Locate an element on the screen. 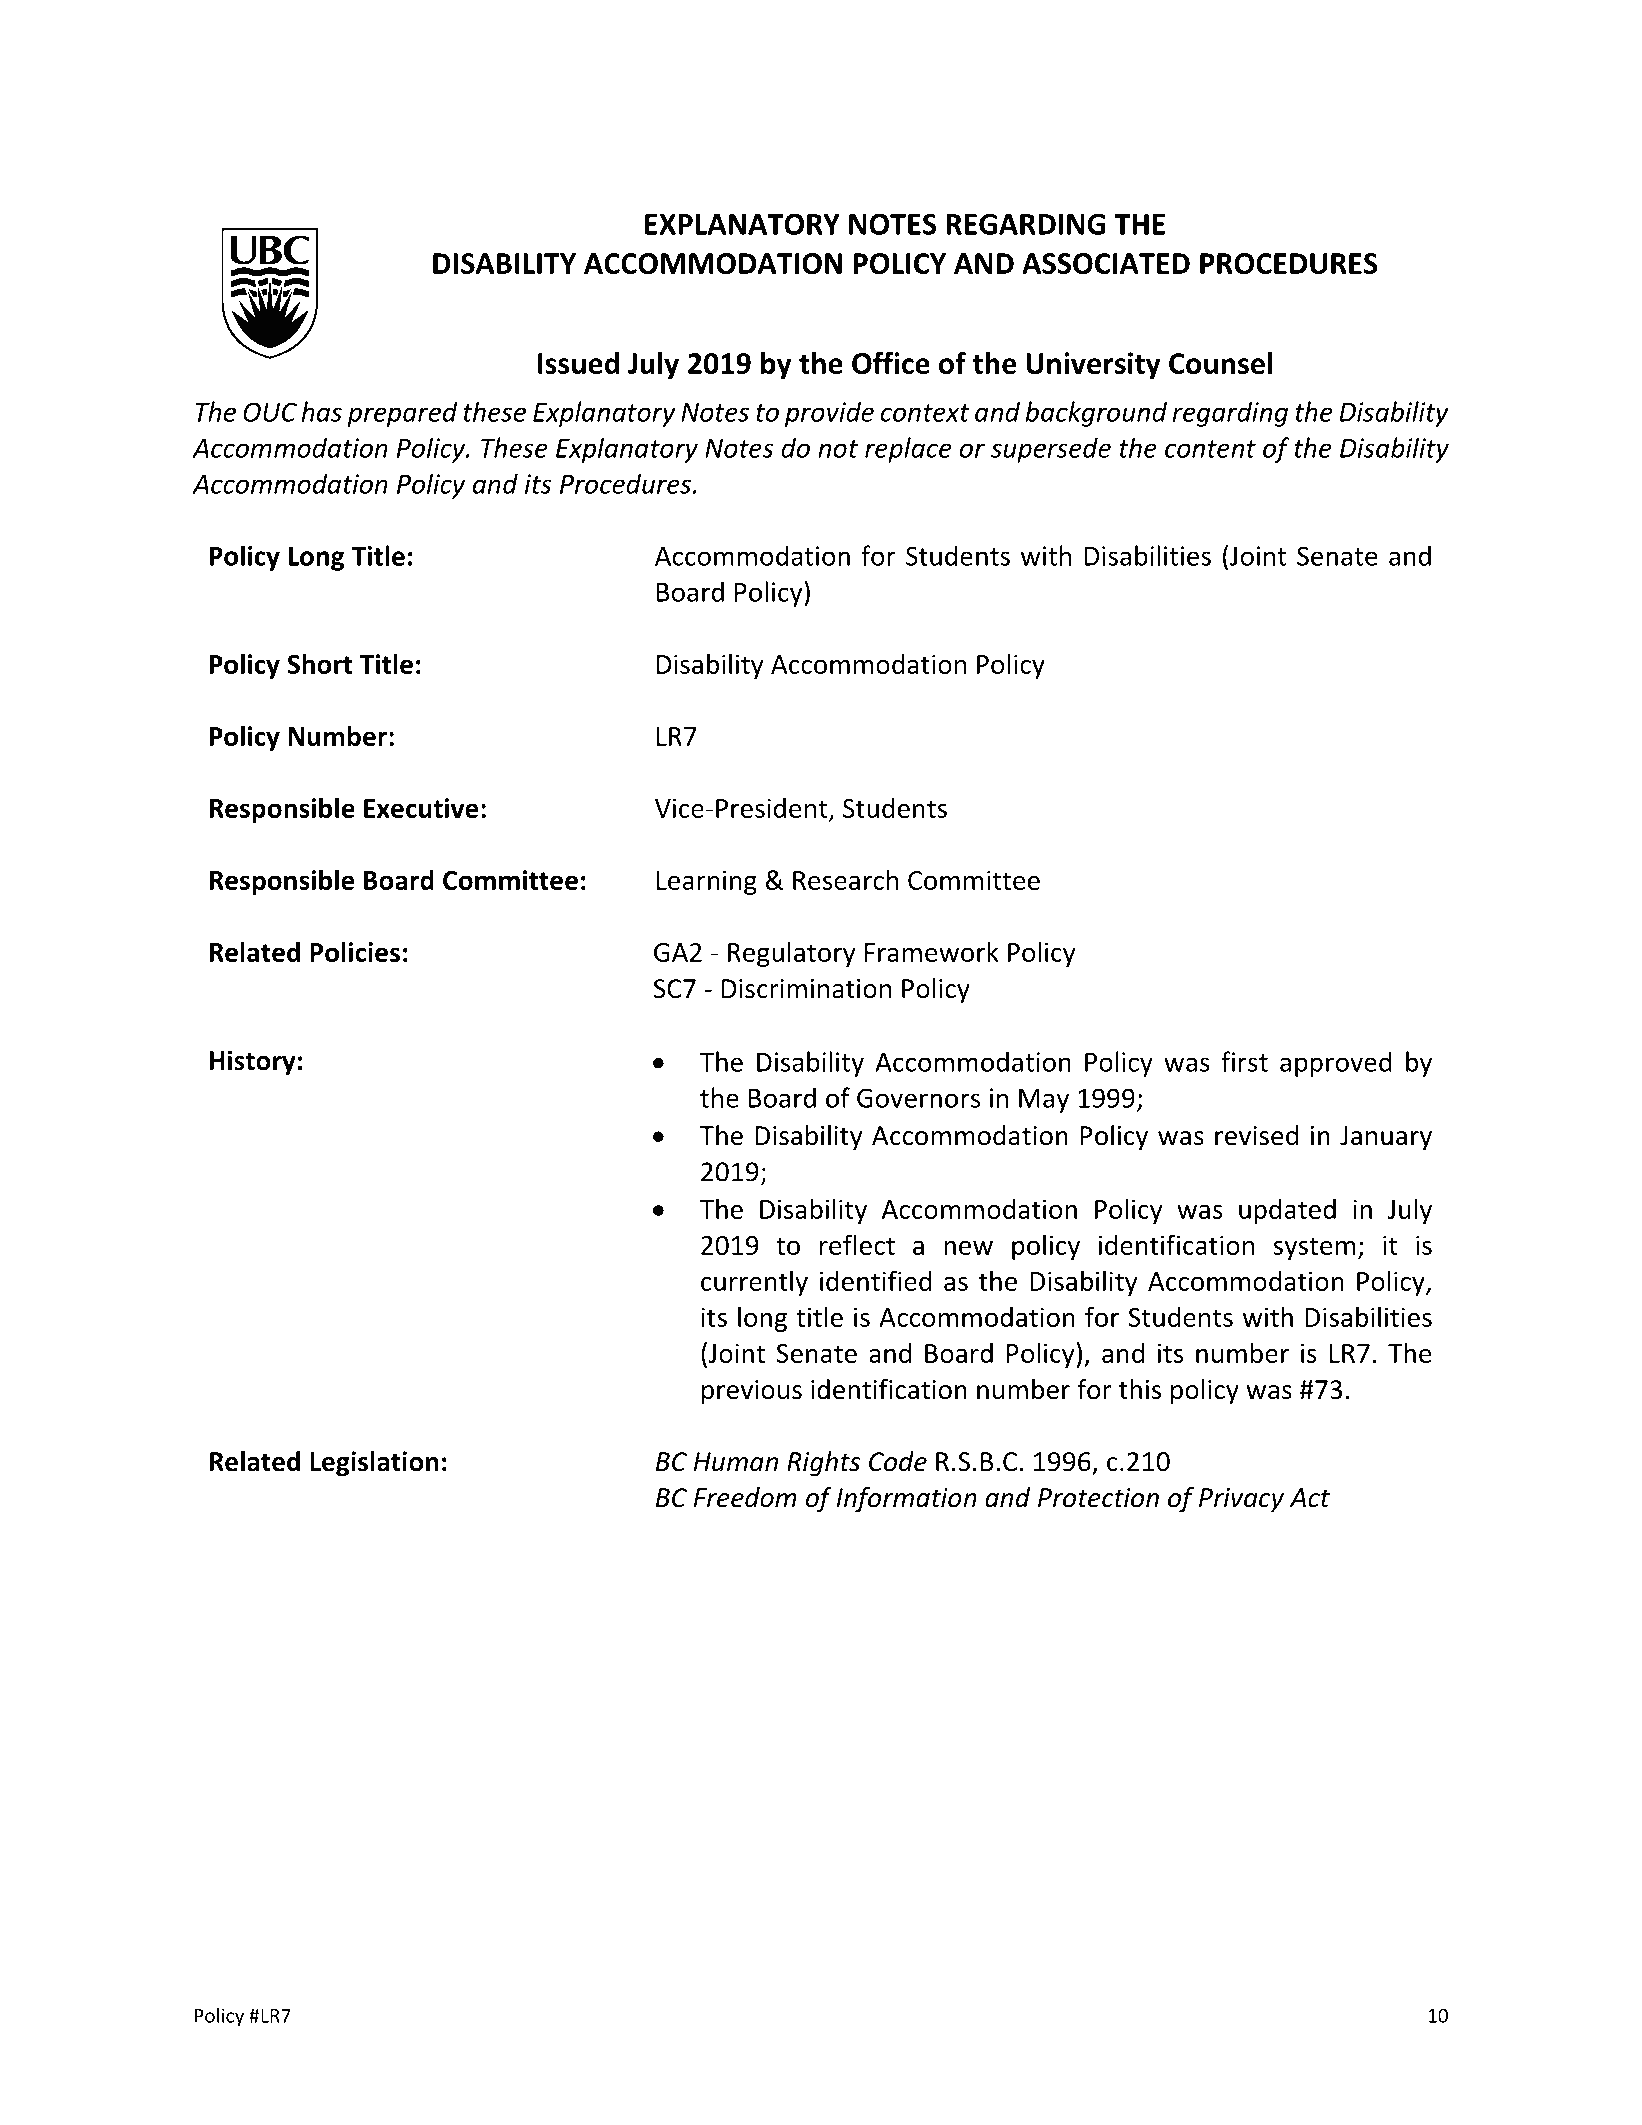 This screenshot has height=2125, width=1642. Policies is located at coordinates (355, 951).
